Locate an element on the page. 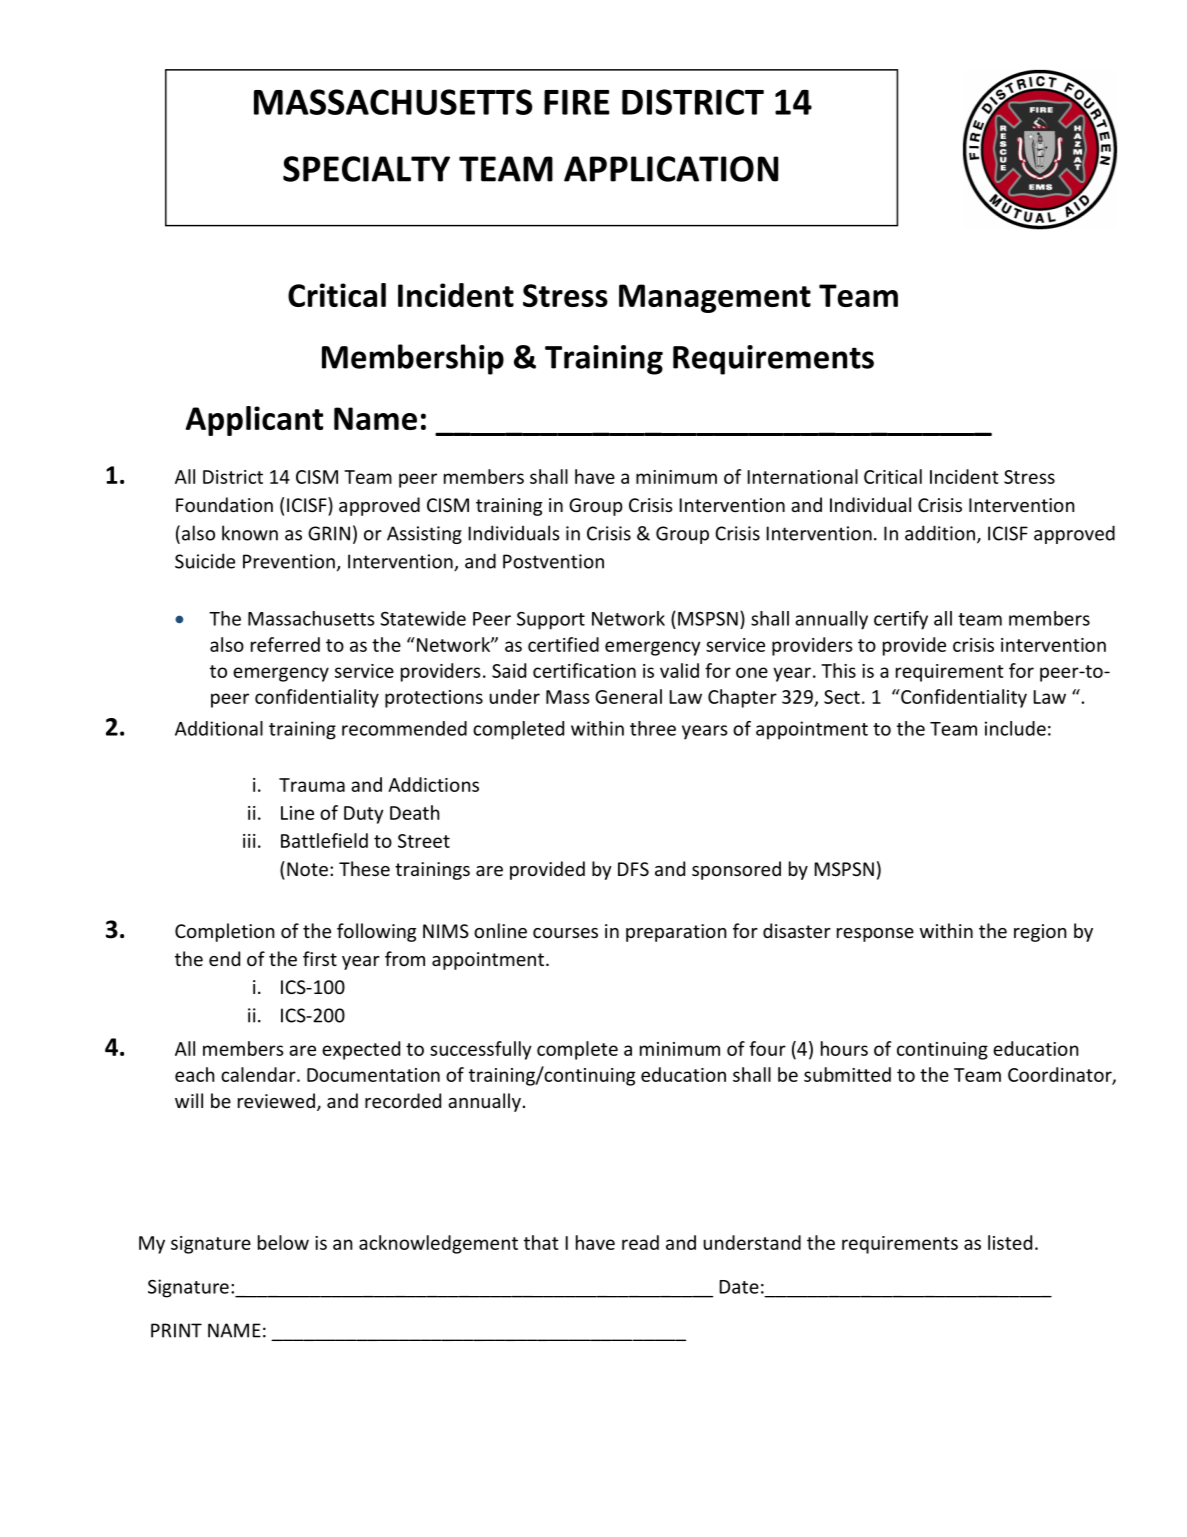  hours is located at coordinates (844, 1048).
